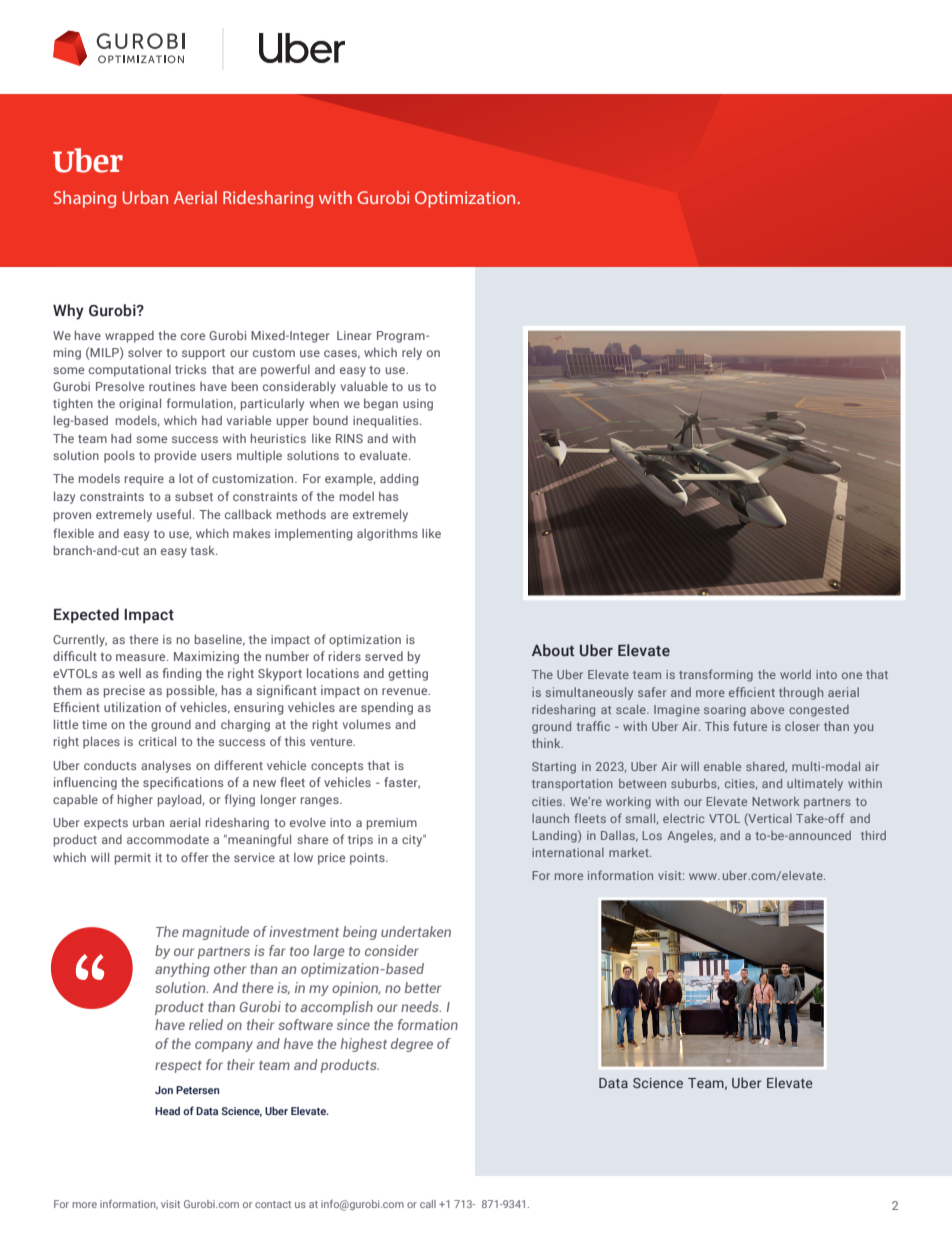  Describe the element at coordinates (767, 709) in the screenshot. I see `above` at that location.
